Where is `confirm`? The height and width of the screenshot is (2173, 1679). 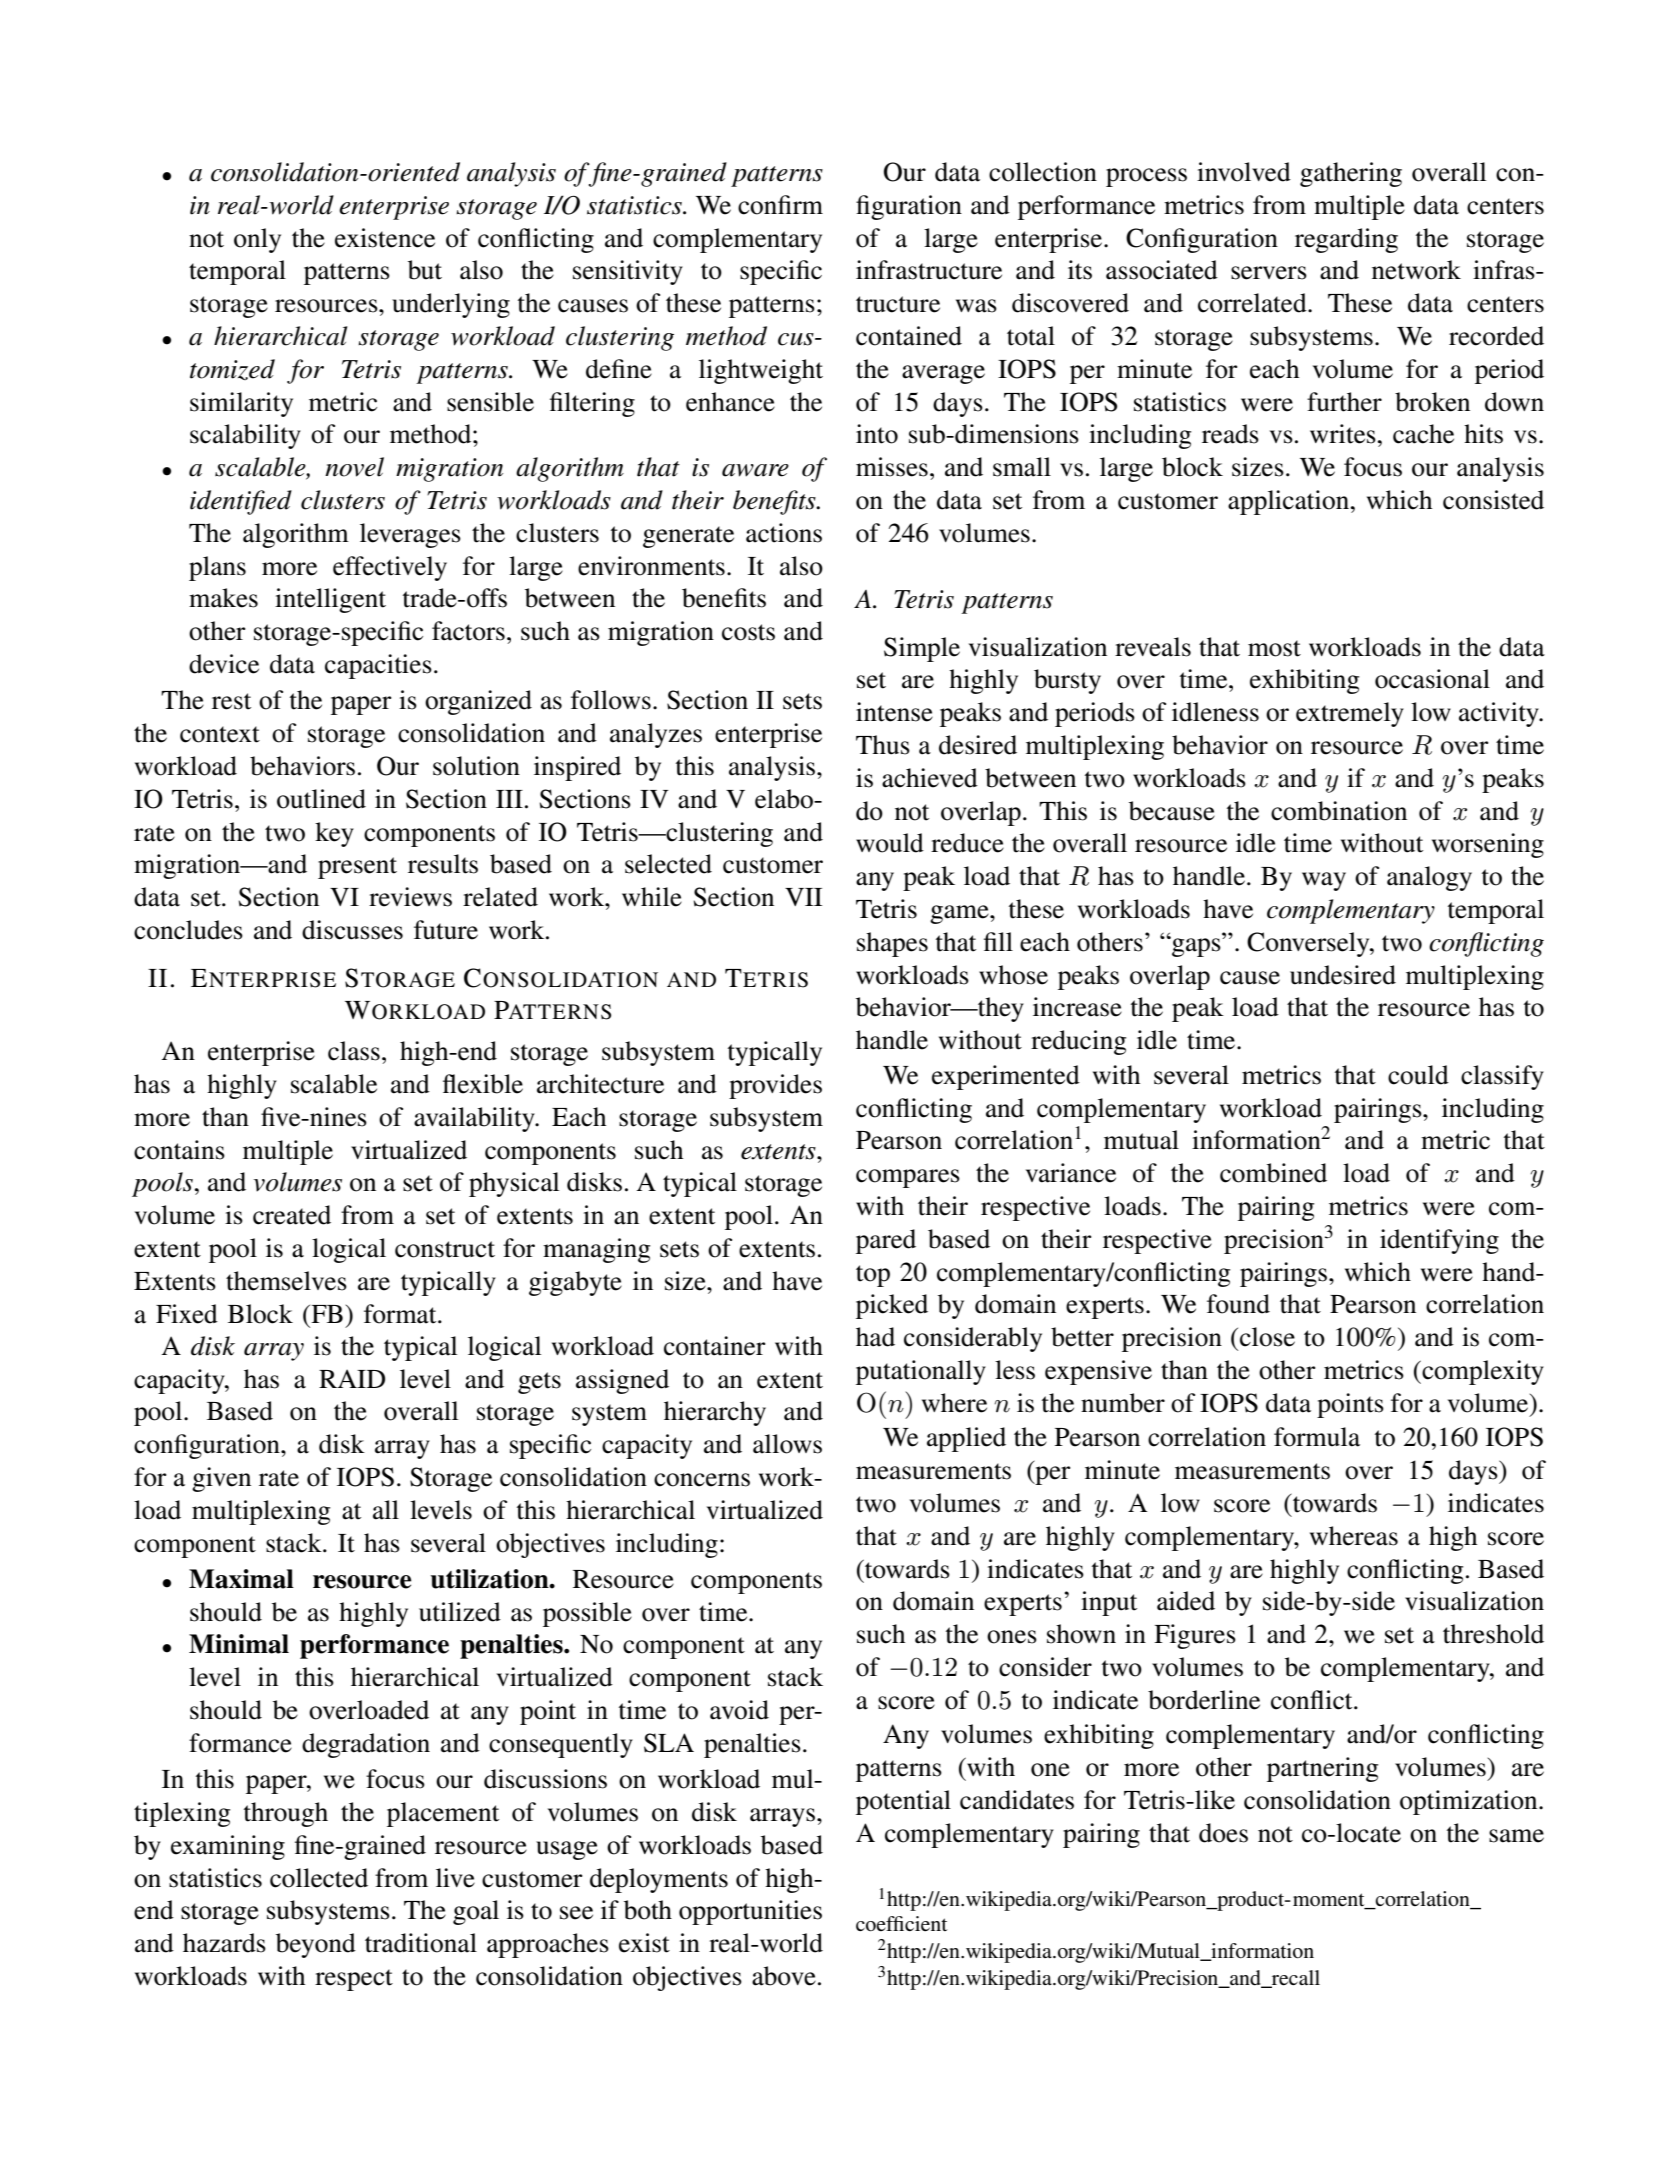
confirm is located at coordinates (780, 205).
